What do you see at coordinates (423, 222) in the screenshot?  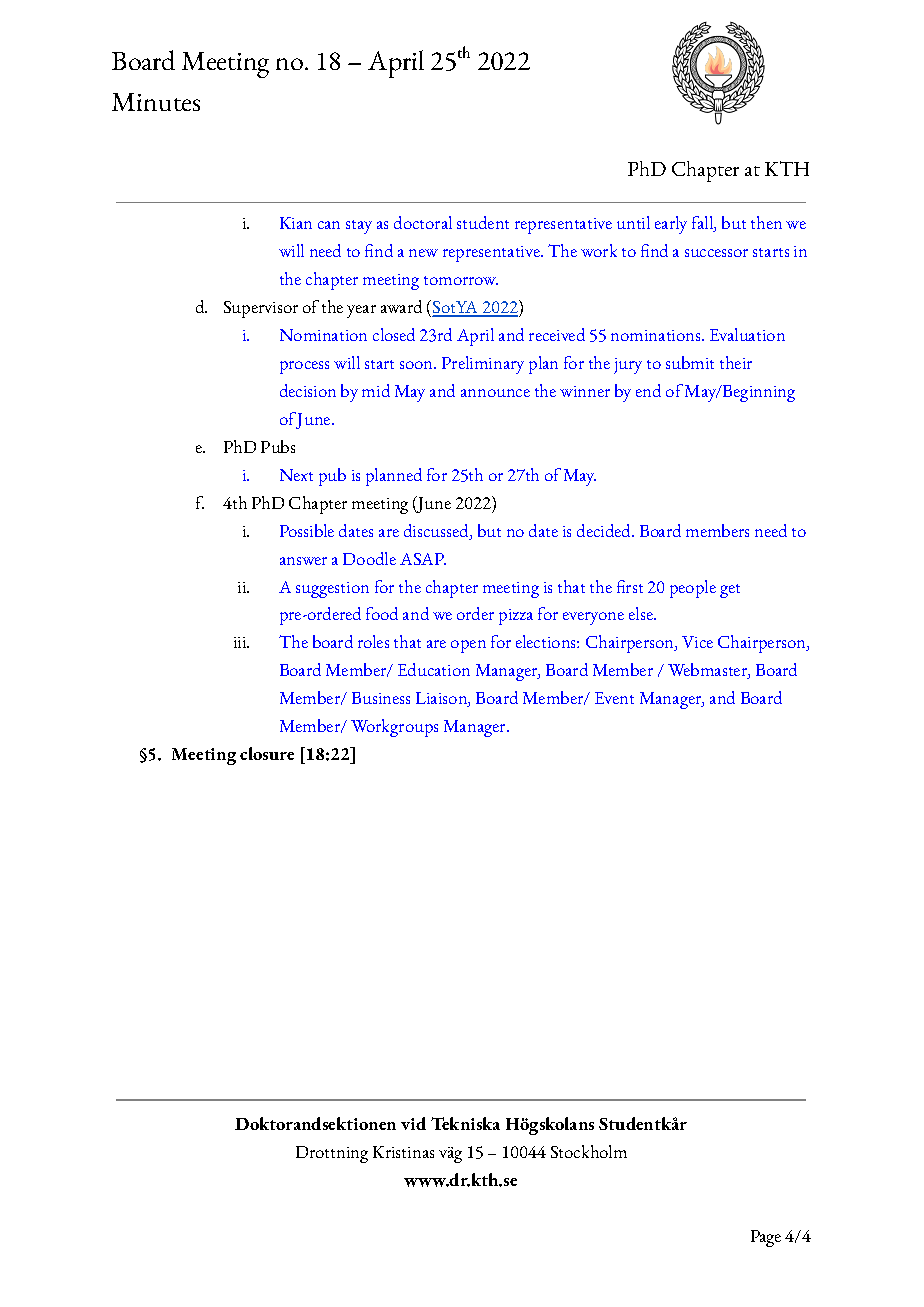 I see `doctoral` at bounding box center [423, 222].
